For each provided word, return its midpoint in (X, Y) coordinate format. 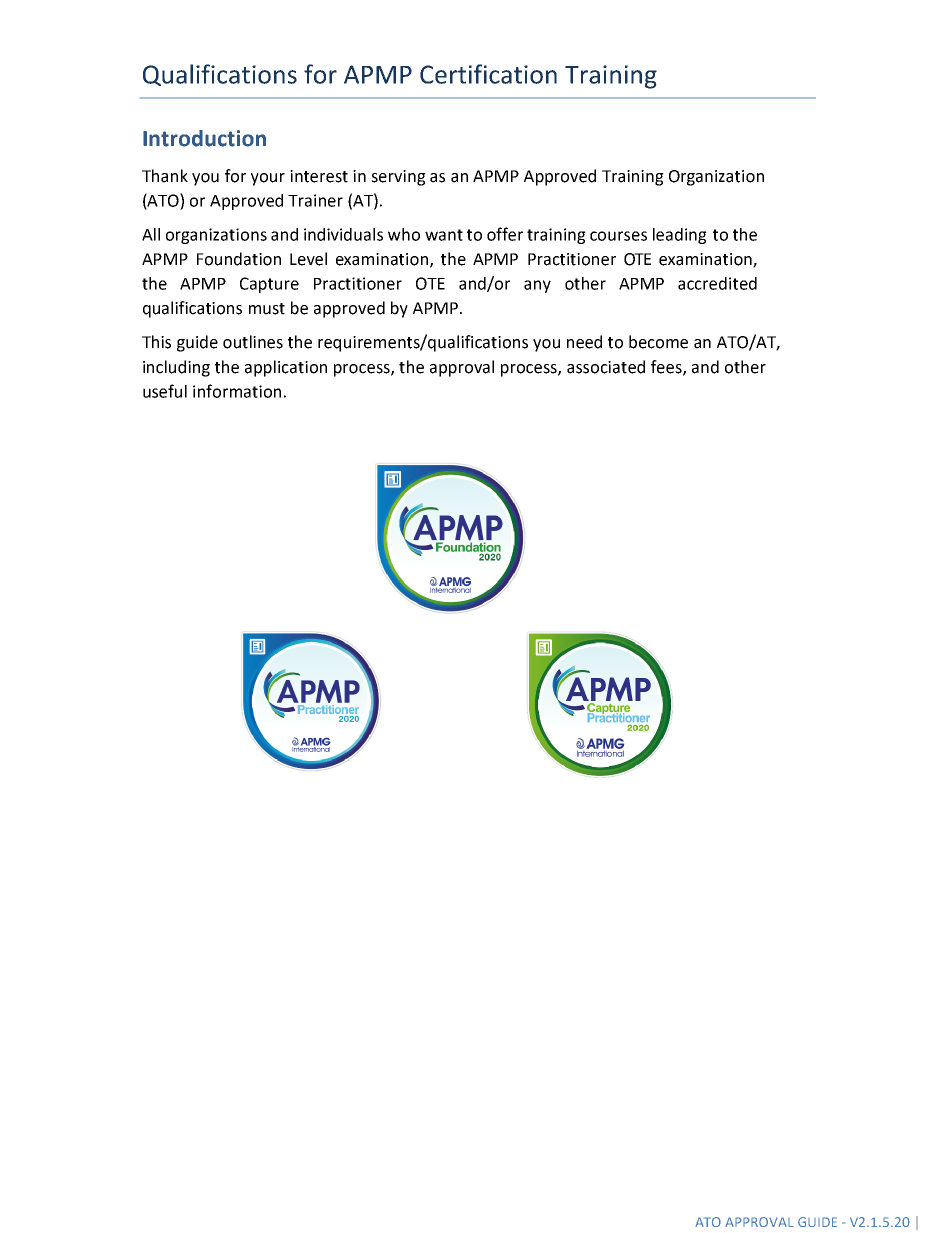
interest (319, 176)
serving (398, 178)
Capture (269, 285)
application (286, 368)
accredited (717, 283)
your (268, 179)
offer (505, 234)
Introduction (204, 138)
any (537, 286)
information (237, 391)
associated (606, 367)
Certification (488, 74)
